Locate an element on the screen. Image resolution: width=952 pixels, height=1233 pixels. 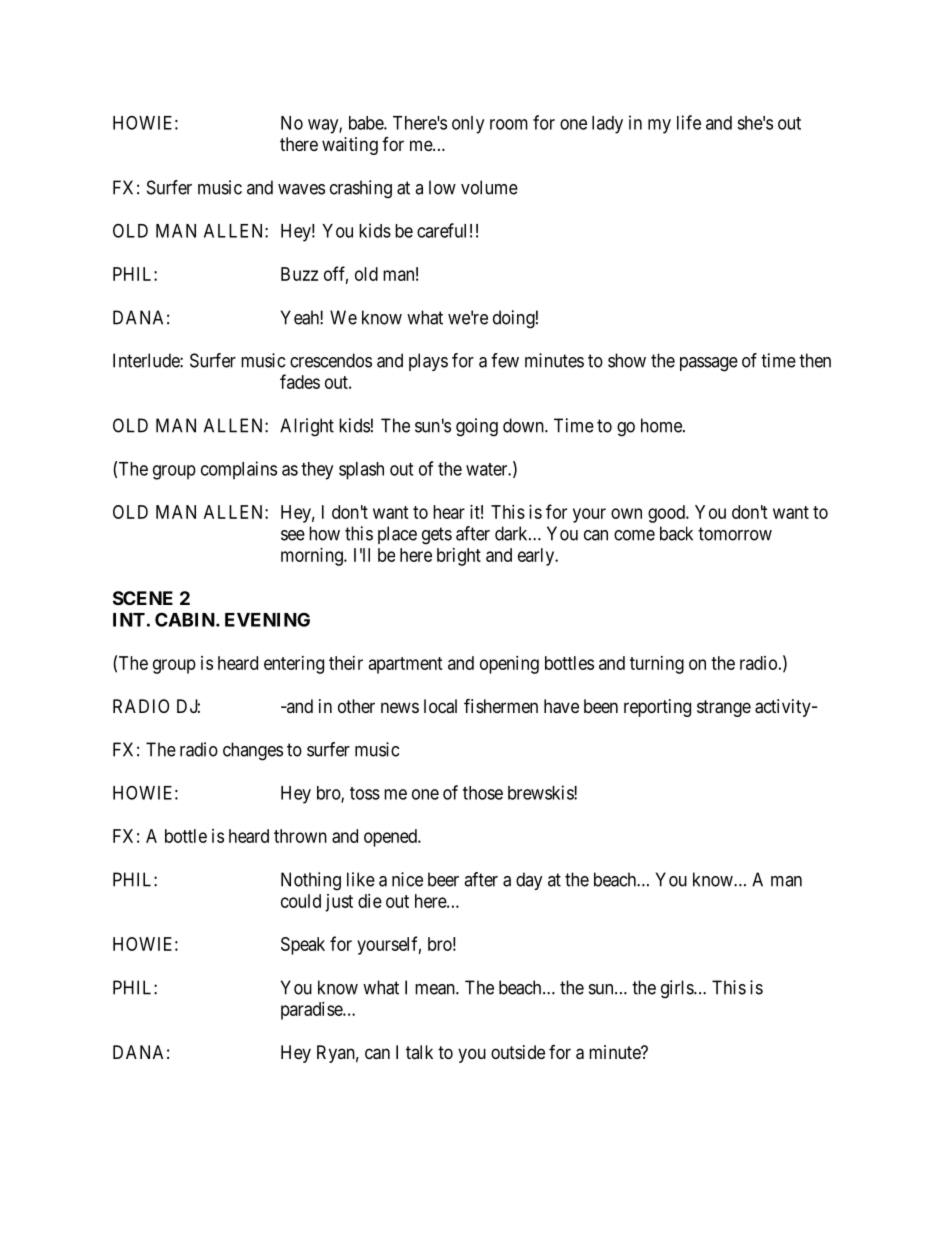
few is located at coordinates (505, 360).
